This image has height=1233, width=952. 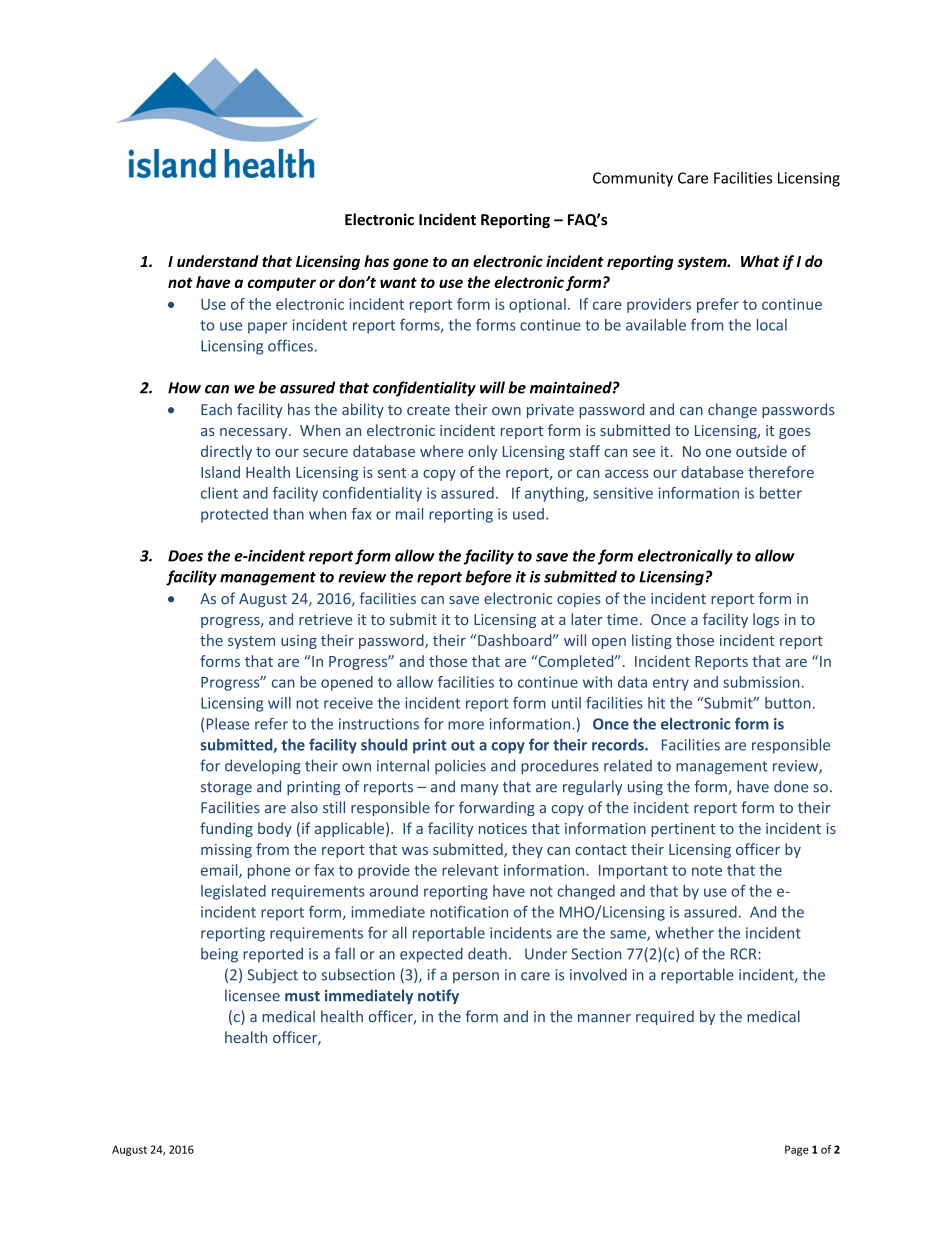 I want to click on notification, so click(x=469, y=912).
